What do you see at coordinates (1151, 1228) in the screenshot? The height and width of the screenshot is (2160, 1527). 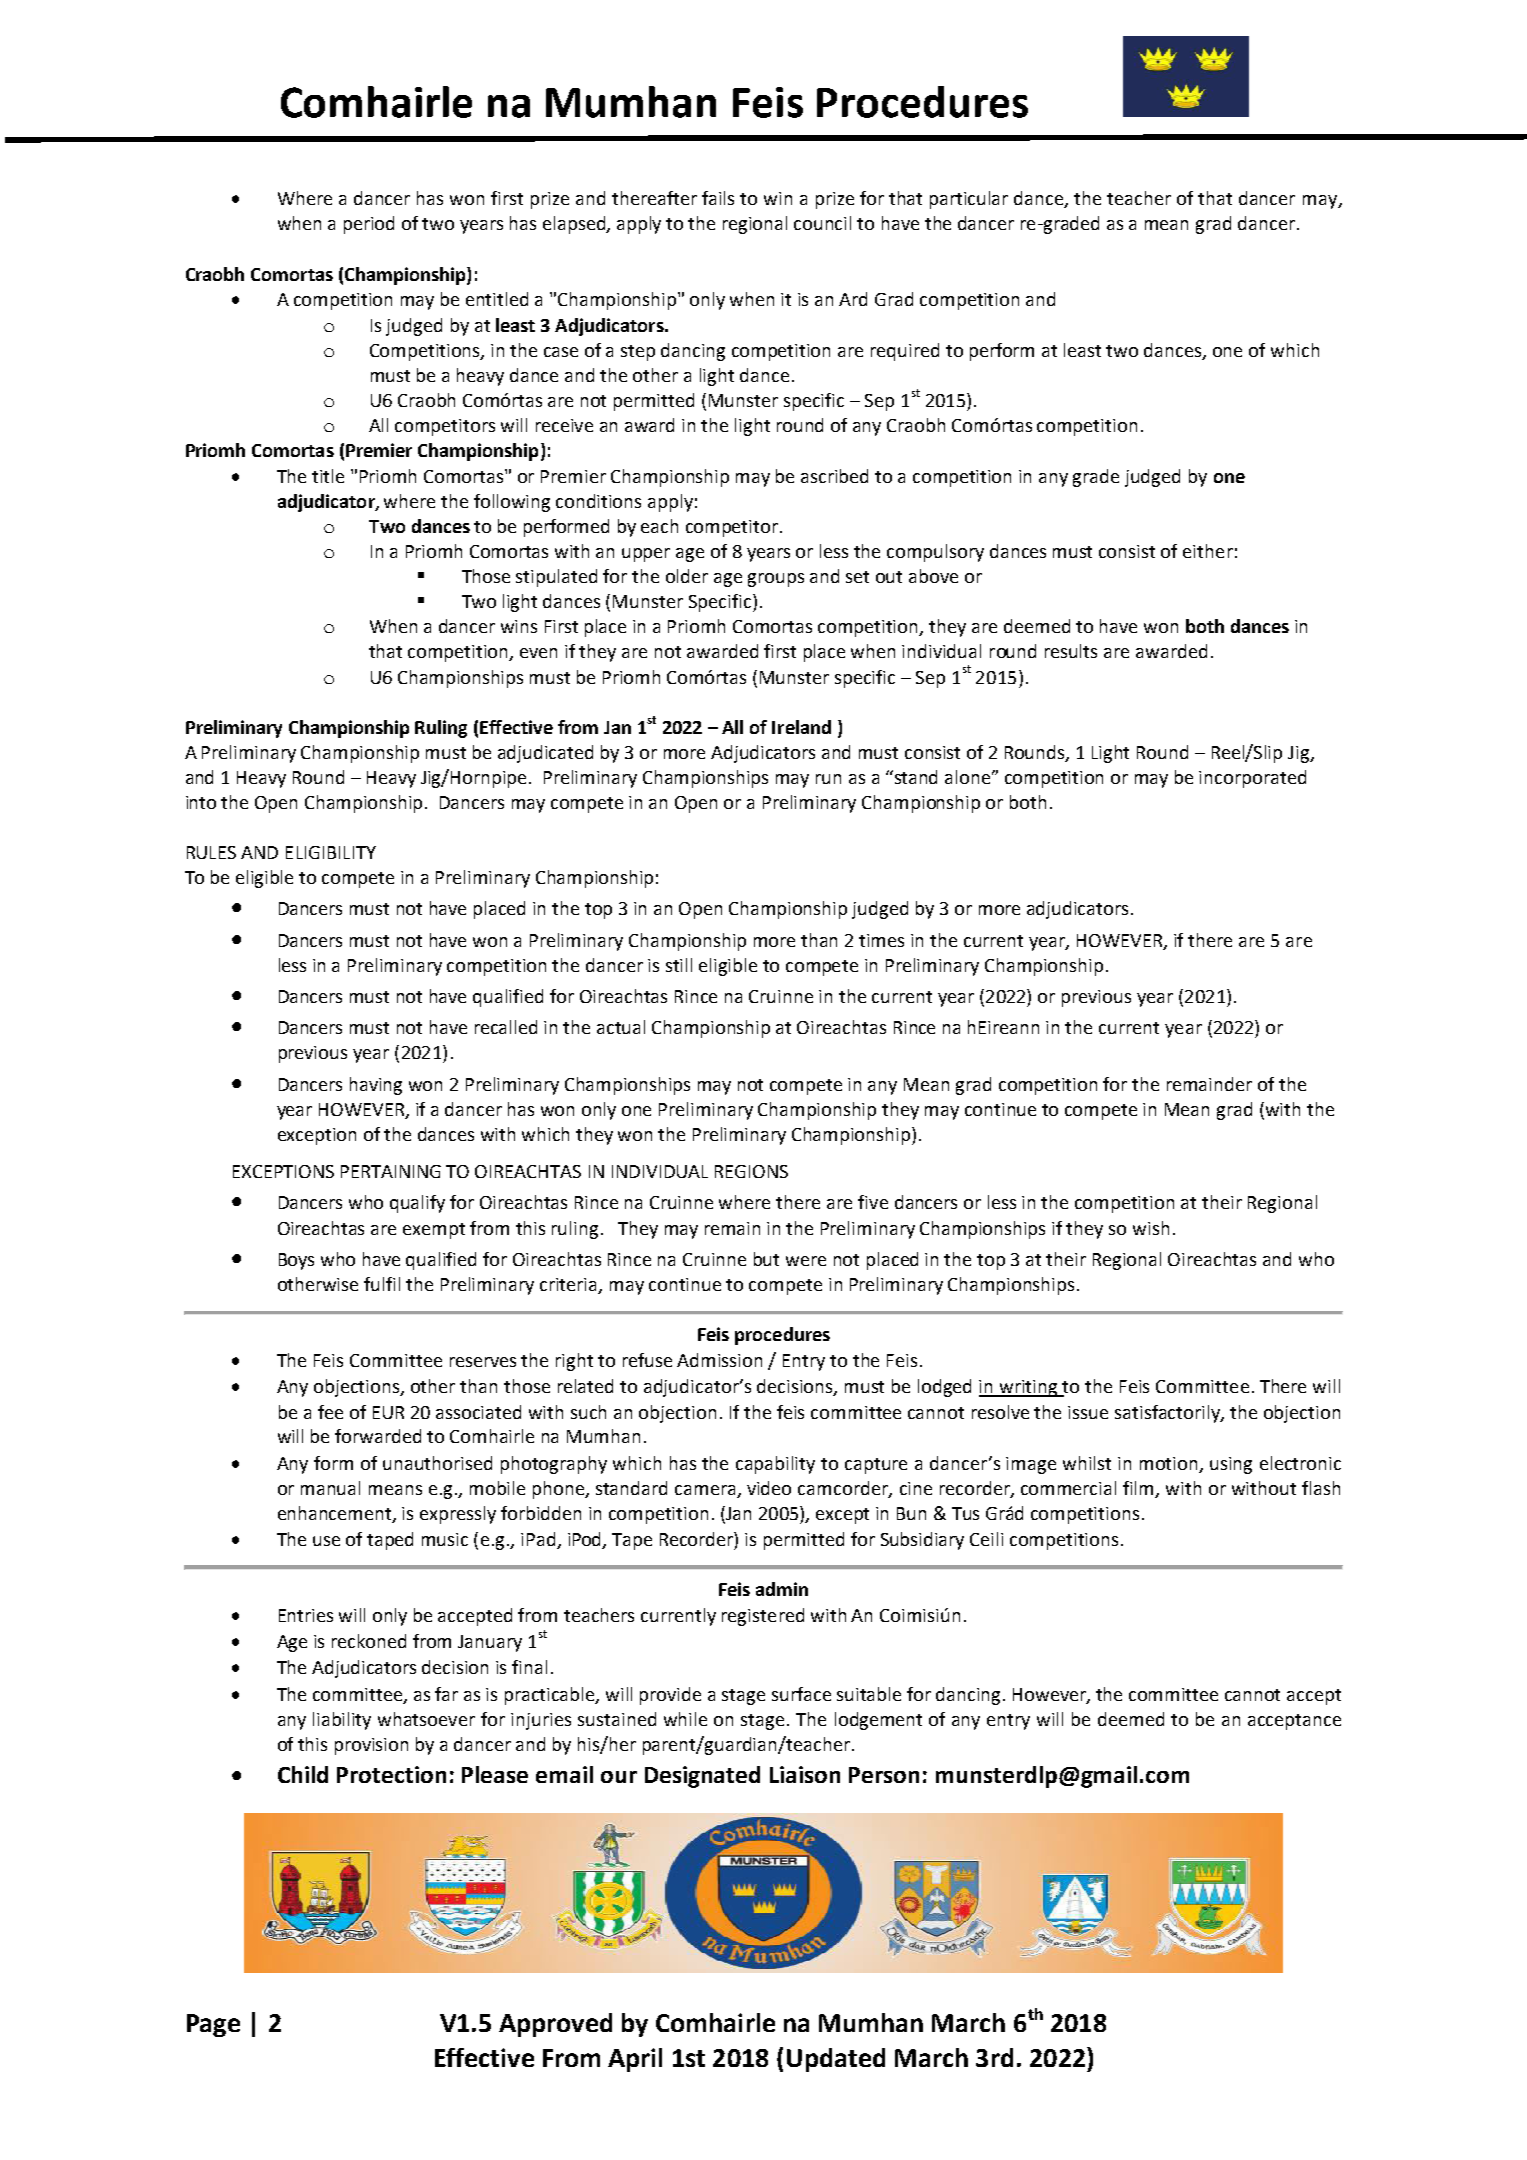 I see `wish` at bounding box center [1151, 1228].
